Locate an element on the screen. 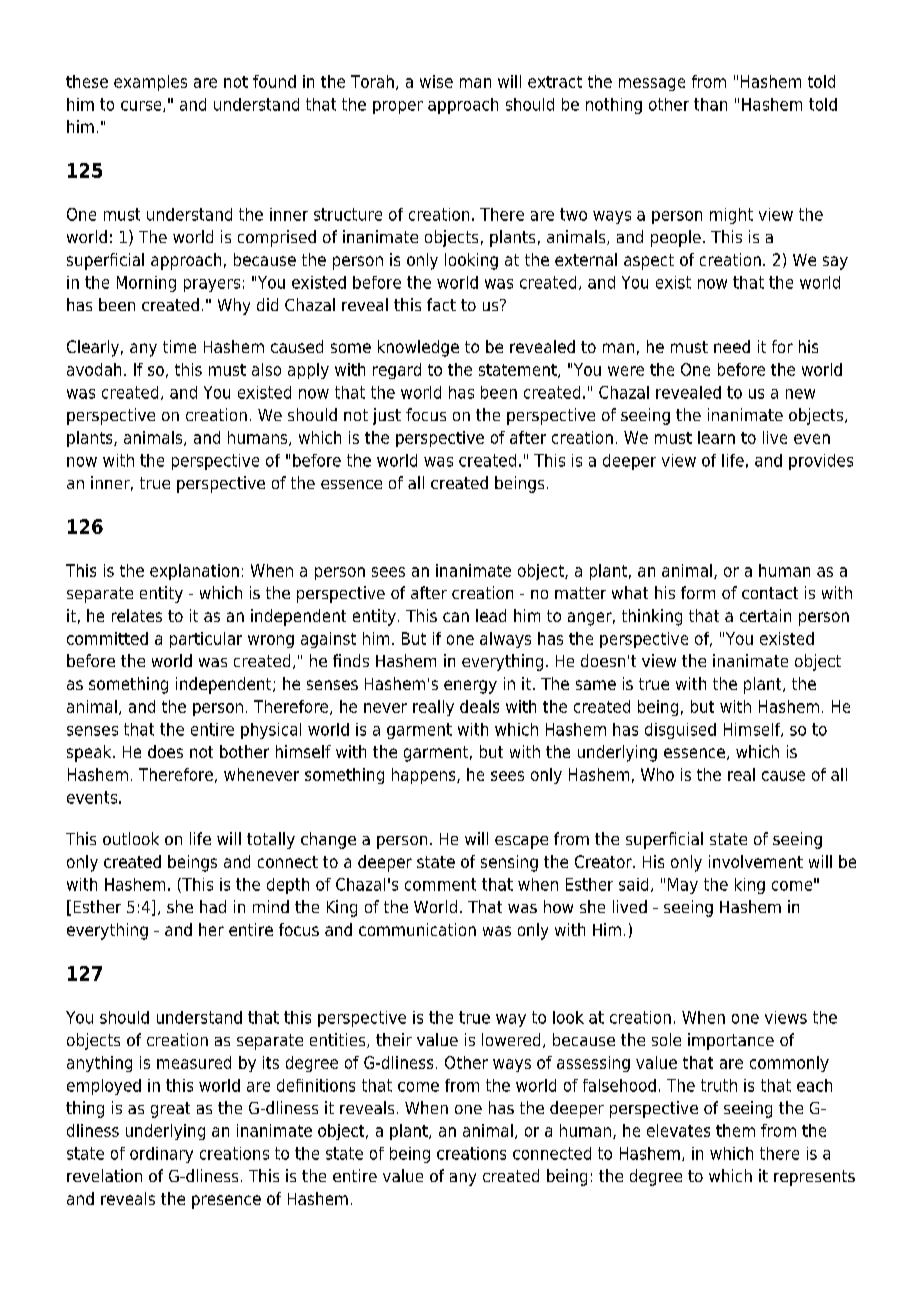  wise is located at coordinates (436, 81).
